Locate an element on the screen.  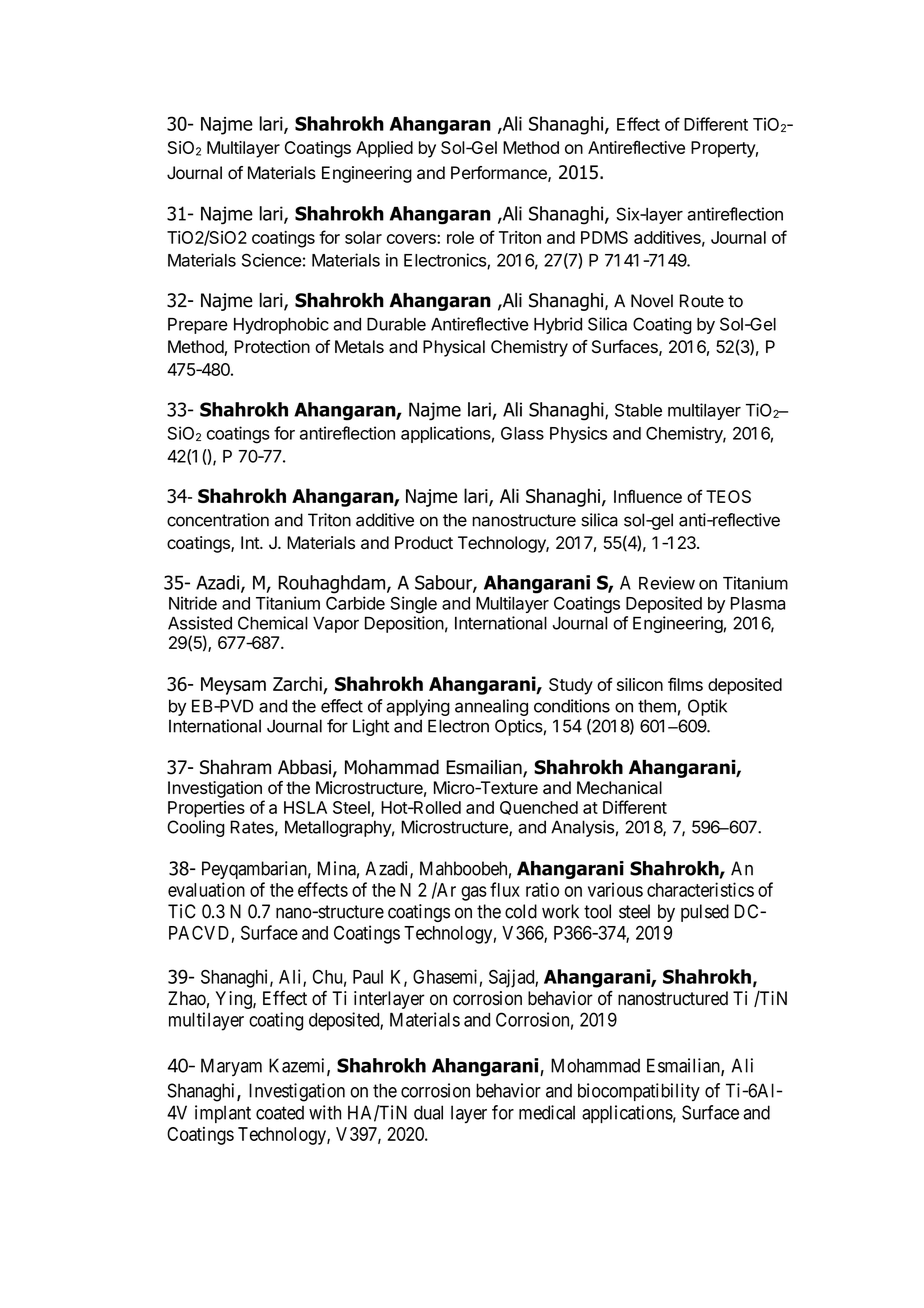
dual is located at coordinates (428, 1112).
